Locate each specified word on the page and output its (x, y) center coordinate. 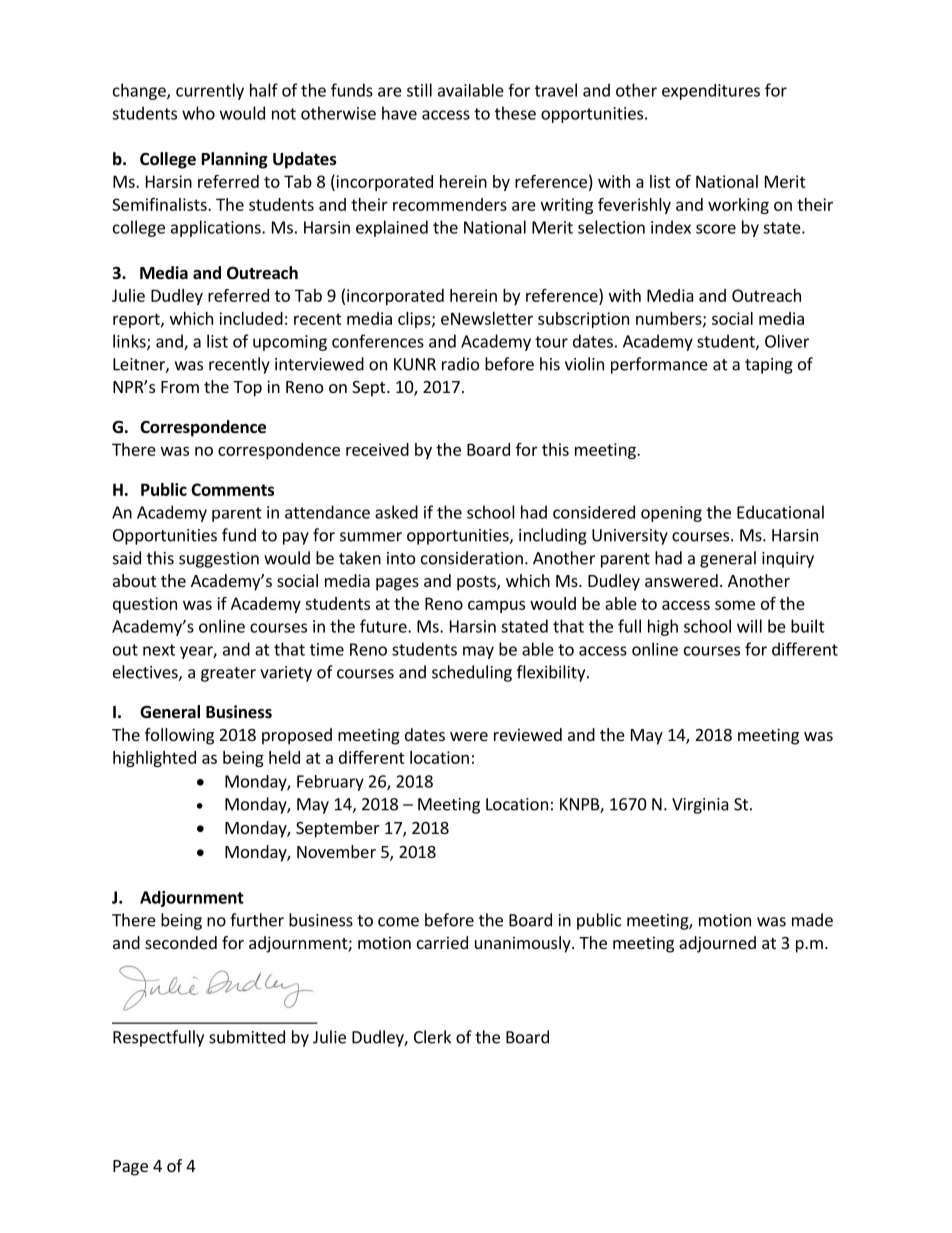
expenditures (711, 92)
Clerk (432, 1037)
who (198, 113)
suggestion (219, 560)
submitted (247, 1037)
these (515, 113)
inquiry (788, 560)
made (812, 920)
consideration (472, 558)
